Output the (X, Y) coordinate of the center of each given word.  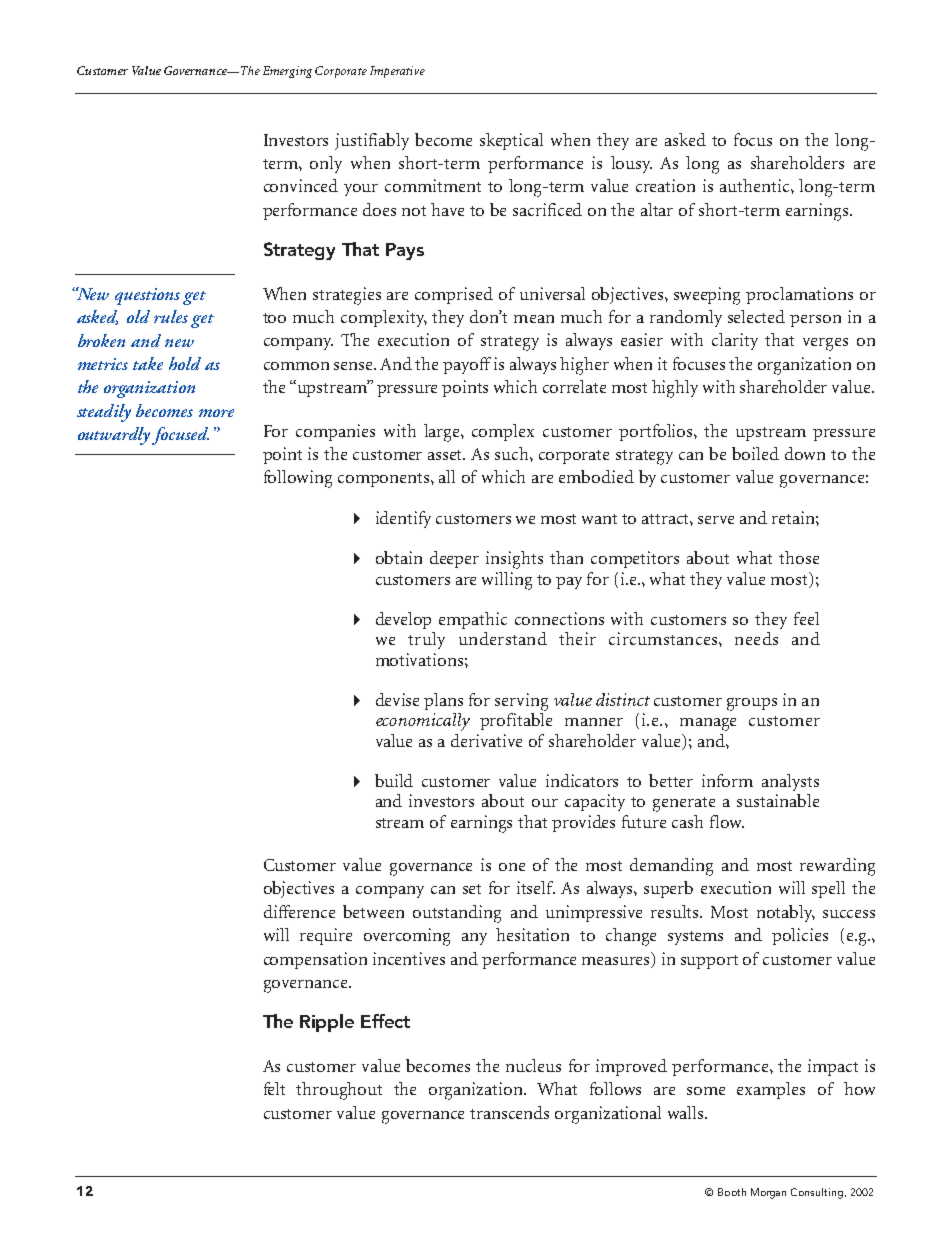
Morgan (768, 1193)
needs (756, 638)
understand (503, 638)
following (298, 479)
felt (274, 1088)
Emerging (287, 72)
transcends (509, 1112)
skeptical (511, 141)
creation (665, 185)
